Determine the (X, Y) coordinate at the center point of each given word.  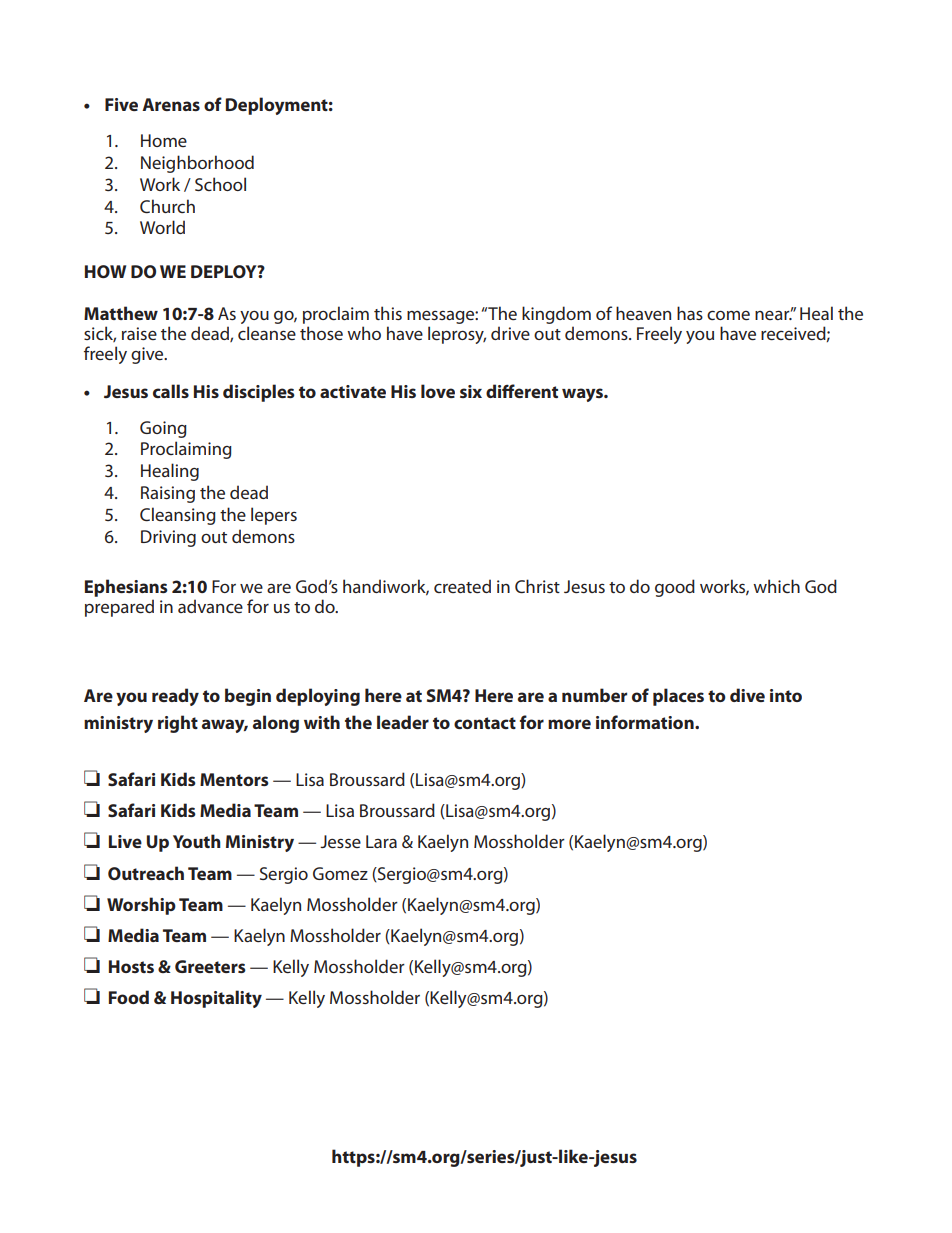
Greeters (210, 966)
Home (164, 140)
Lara (381, 841)
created (462, 586)
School (220, 184)
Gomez (340, 873)
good (675, 588)
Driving (168, 538)
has (690, 313)
